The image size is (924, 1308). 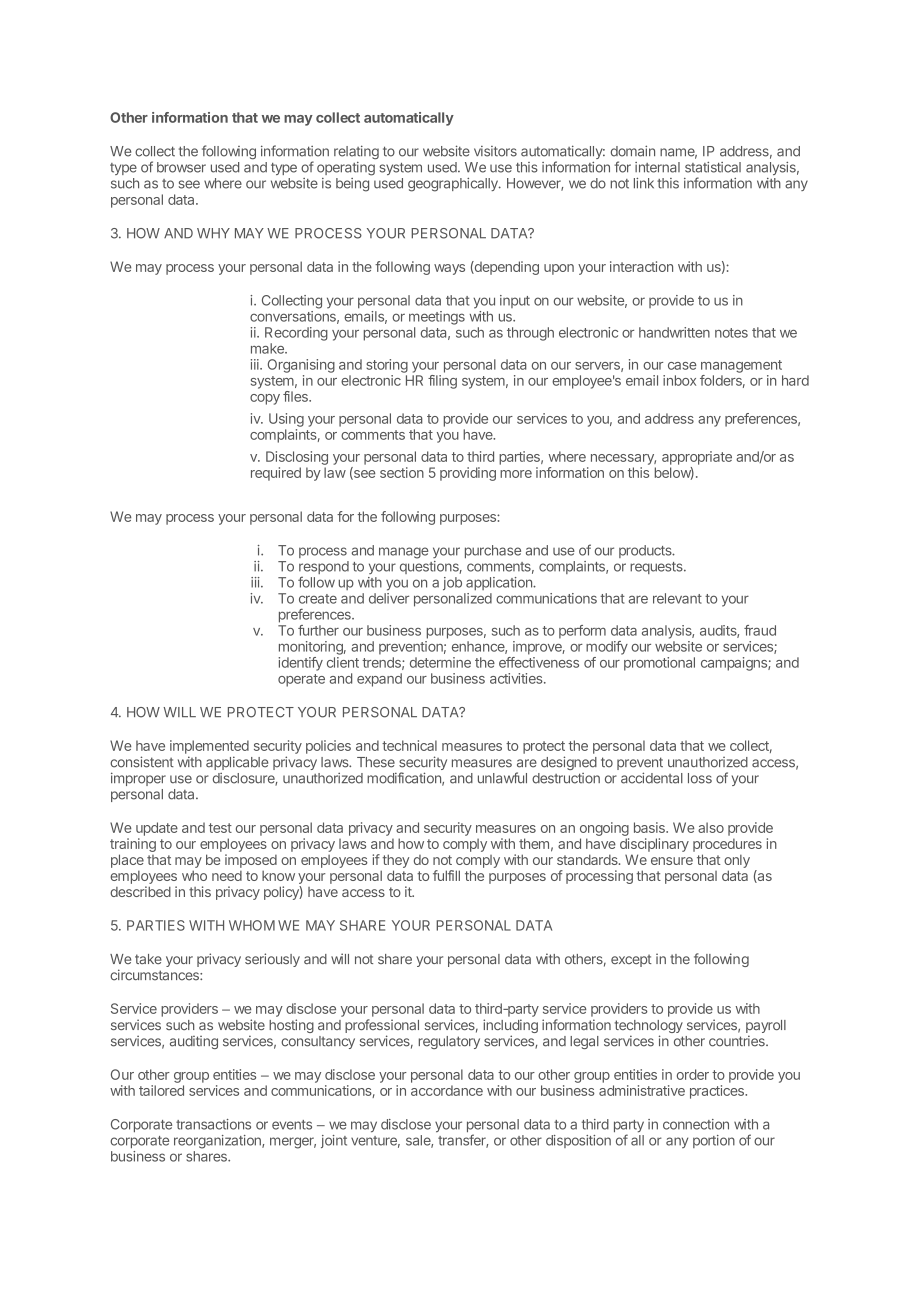 What do you see at coordinates (440, 662) in the page?
I see `determine` at bounding box center [440, 662].
